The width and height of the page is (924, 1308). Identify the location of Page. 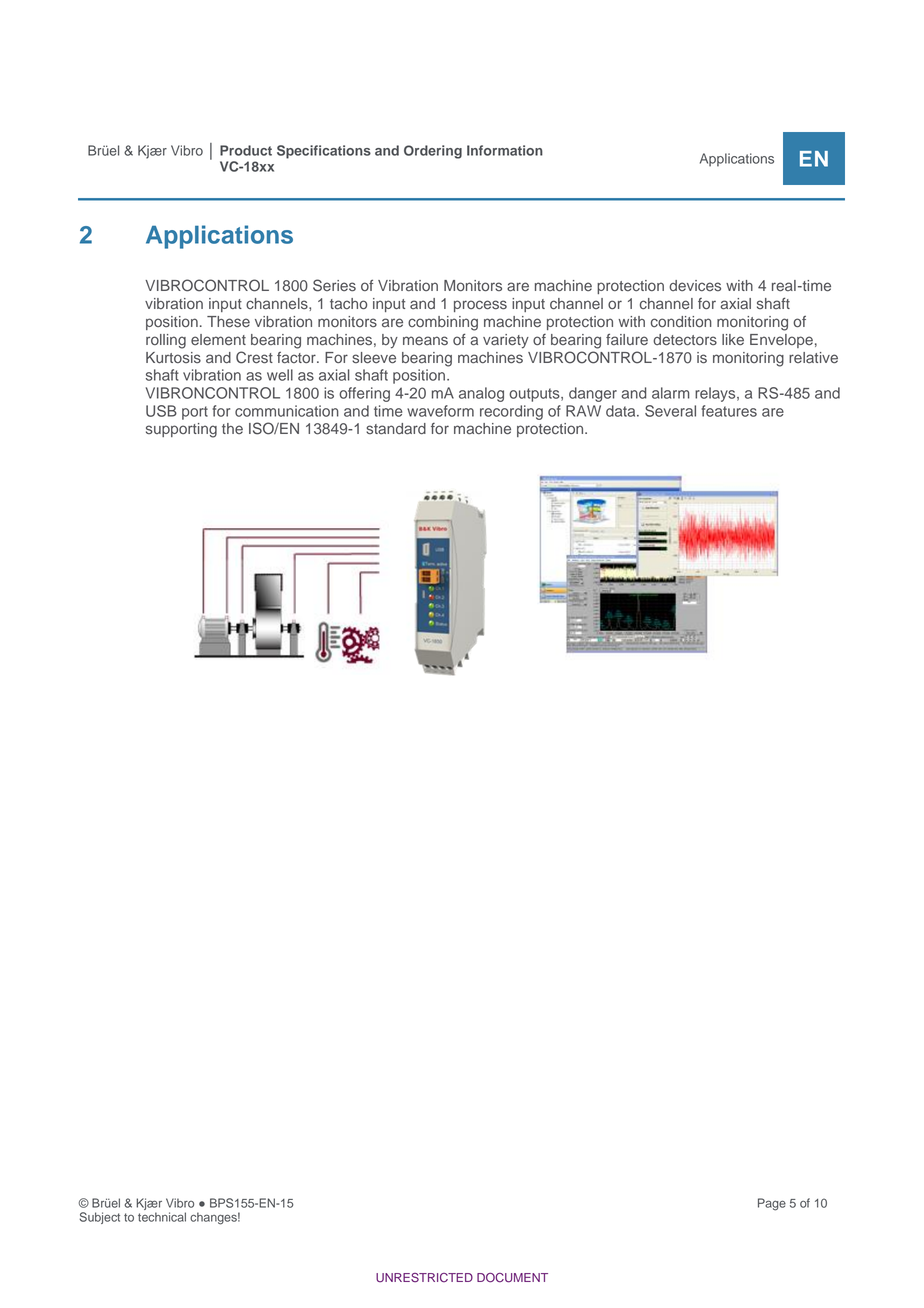
(772, 1204).
